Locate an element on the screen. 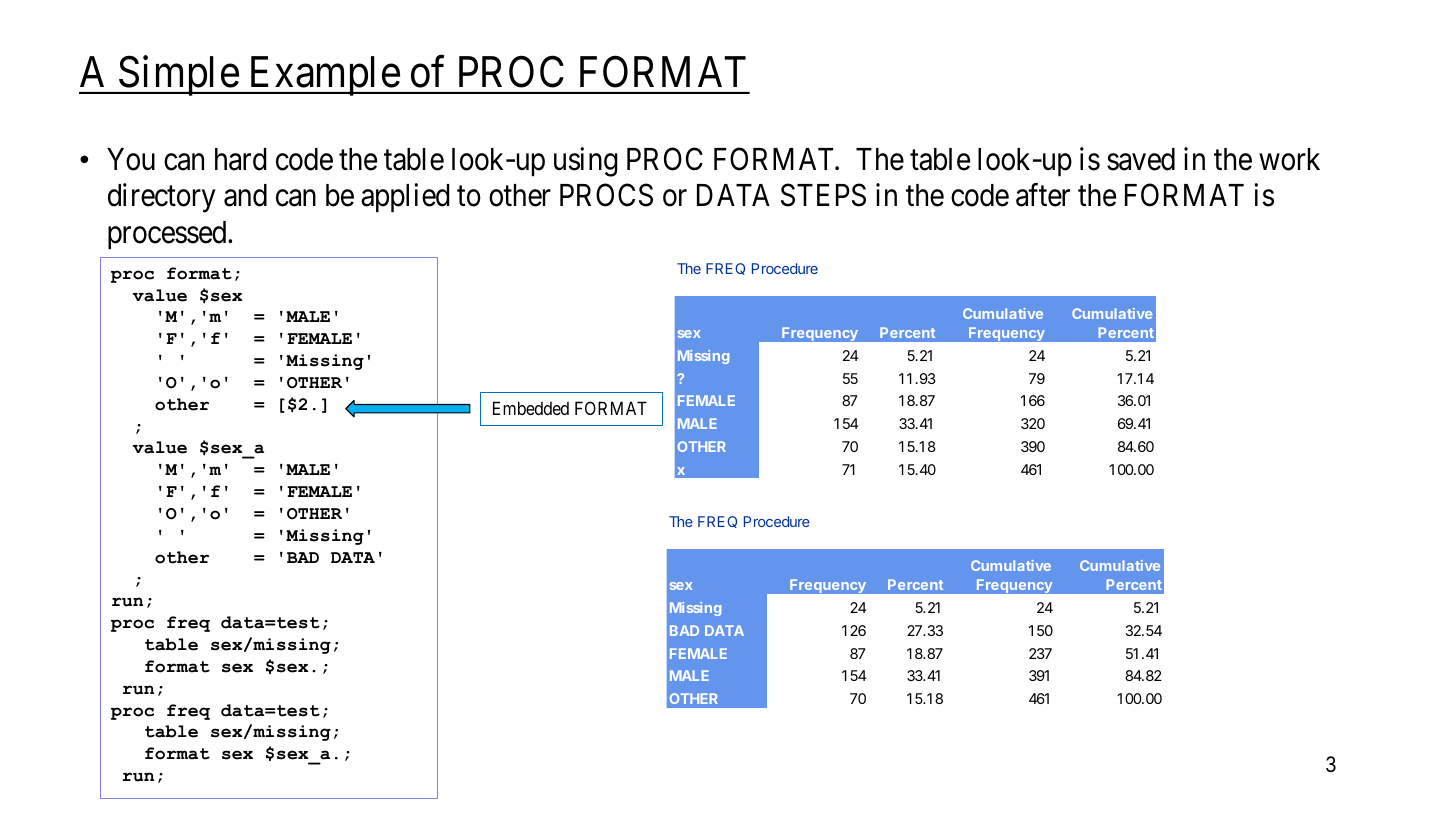  saved is located at coordinates (1141, 159).
